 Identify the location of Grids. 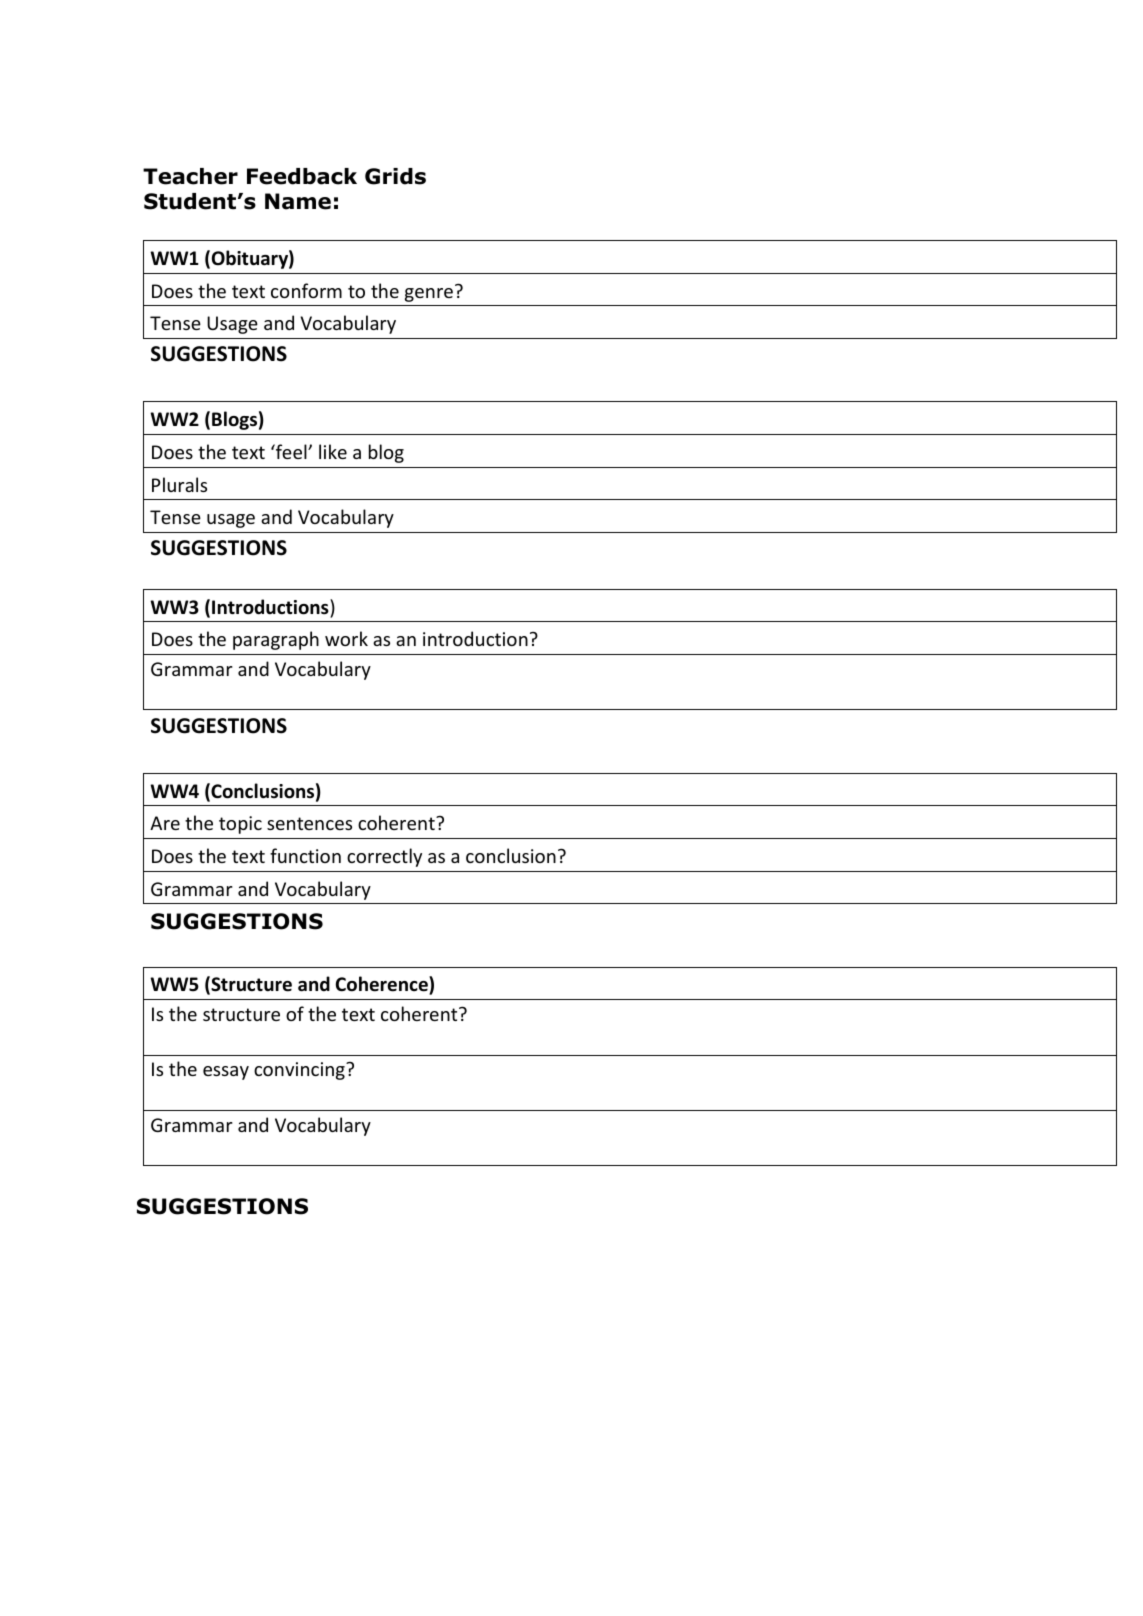
(395, 176).
